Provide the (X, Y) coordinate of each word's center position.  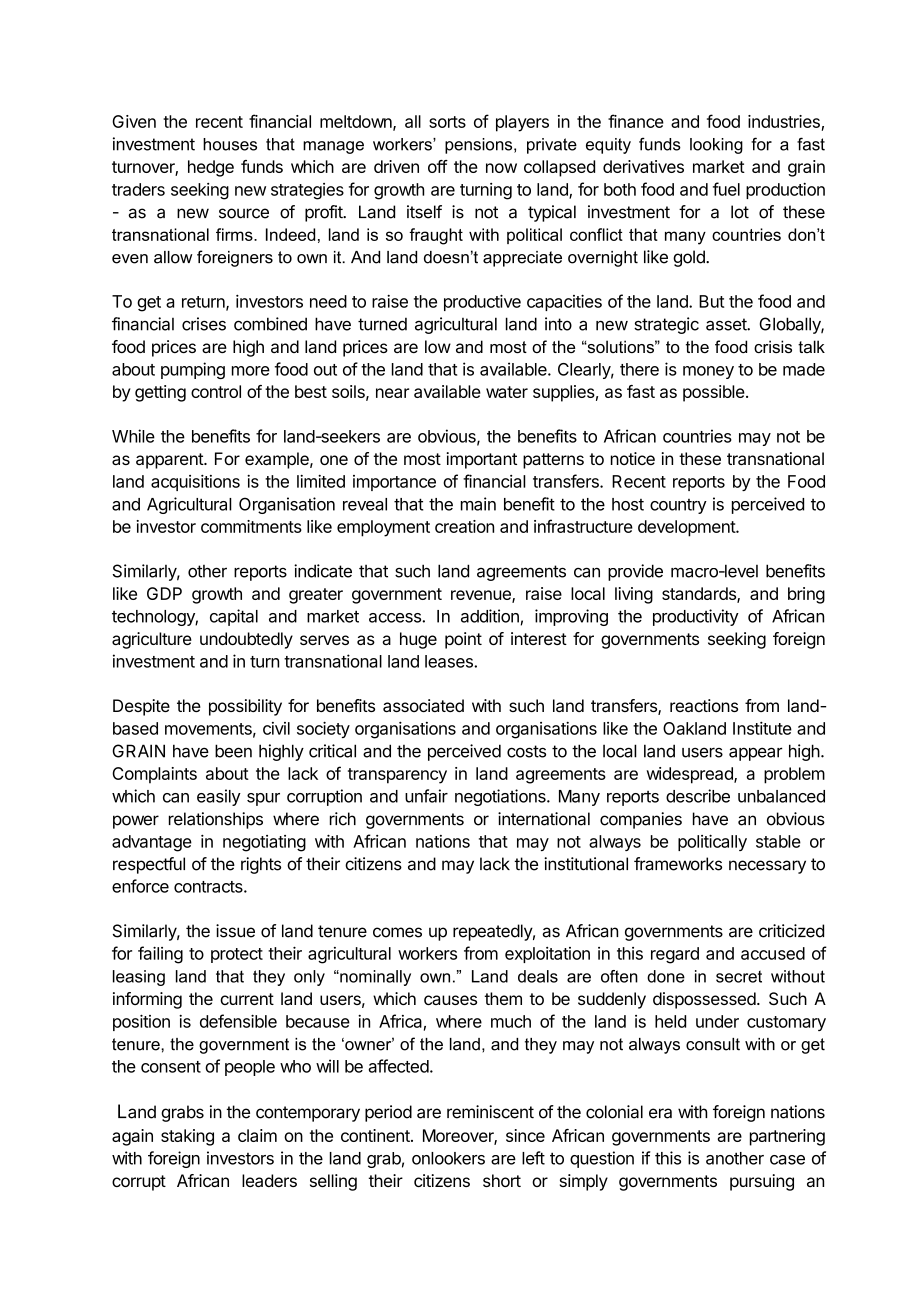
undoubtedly (246, 640)
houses (230, 144)
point (463, 640)
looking (716, 146)
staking (187, 1137)
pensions (480, 146)
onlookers (448, 1158)
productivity (696, 617)
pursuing (762, 1182)
